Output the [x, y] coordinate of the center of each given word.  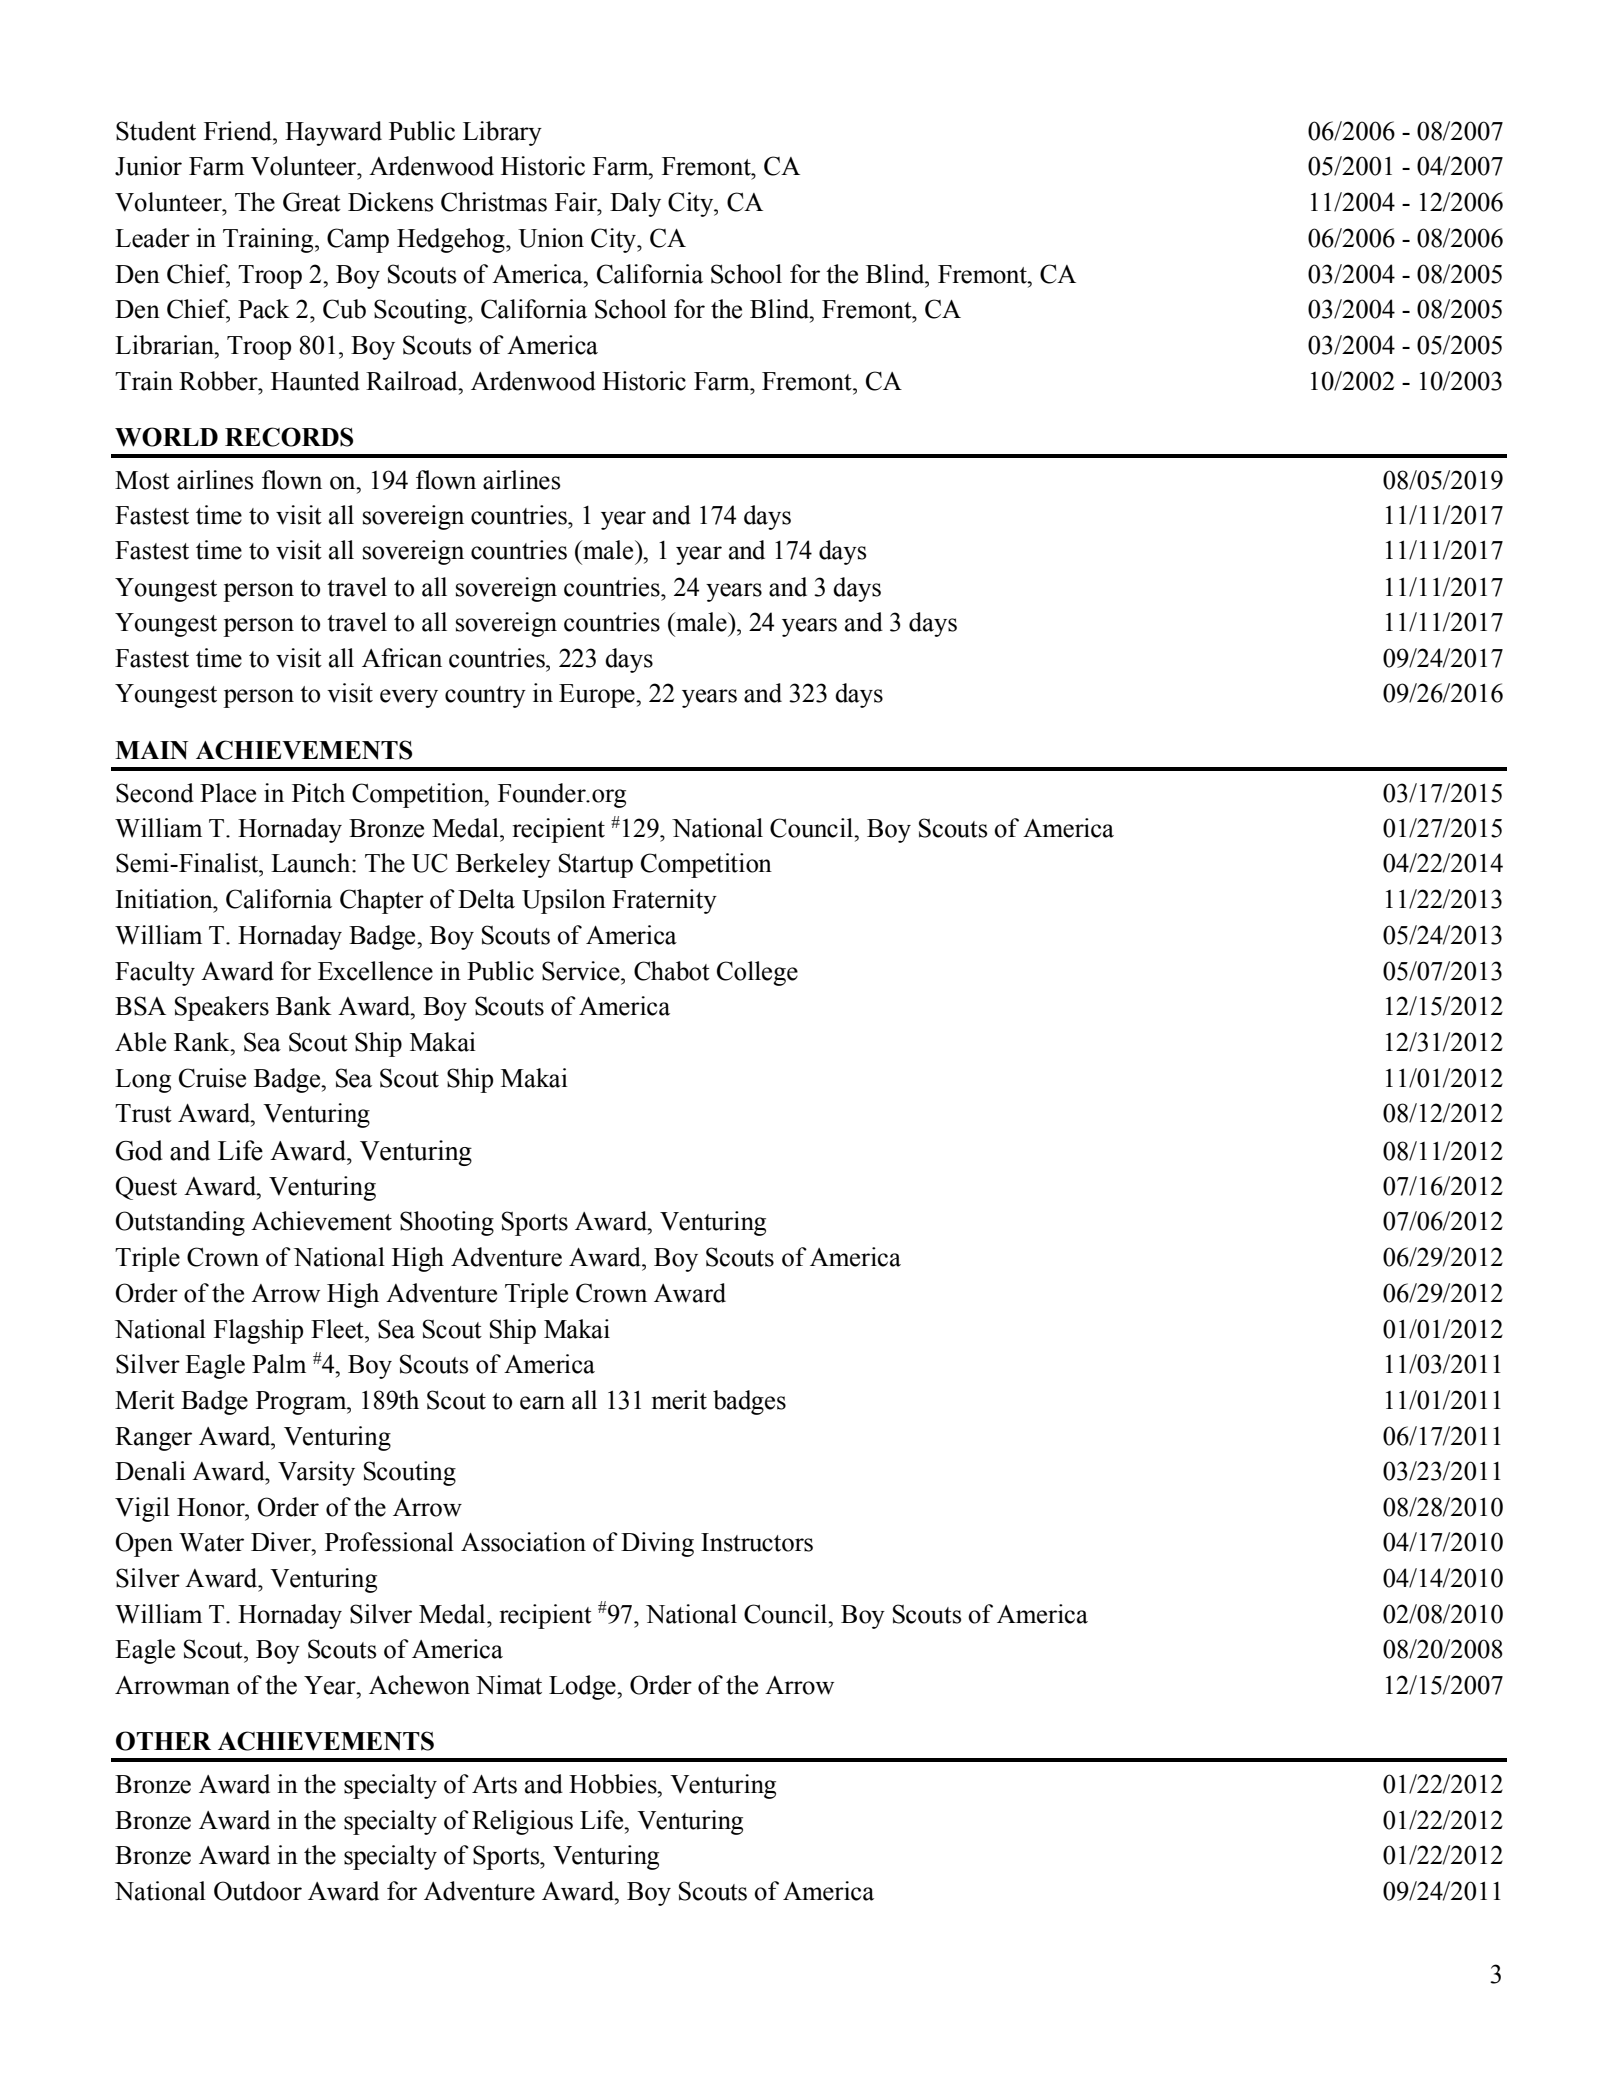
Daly [635, 204]
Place [228, 793]
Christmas [494, 202]
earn [542, 1403]
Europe [598, 696]
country [485, 697]
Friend [239, 131]
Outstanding [180, 1223]
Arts [494, 1784]
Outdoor [258, 1891]
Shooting [447, 1223]
